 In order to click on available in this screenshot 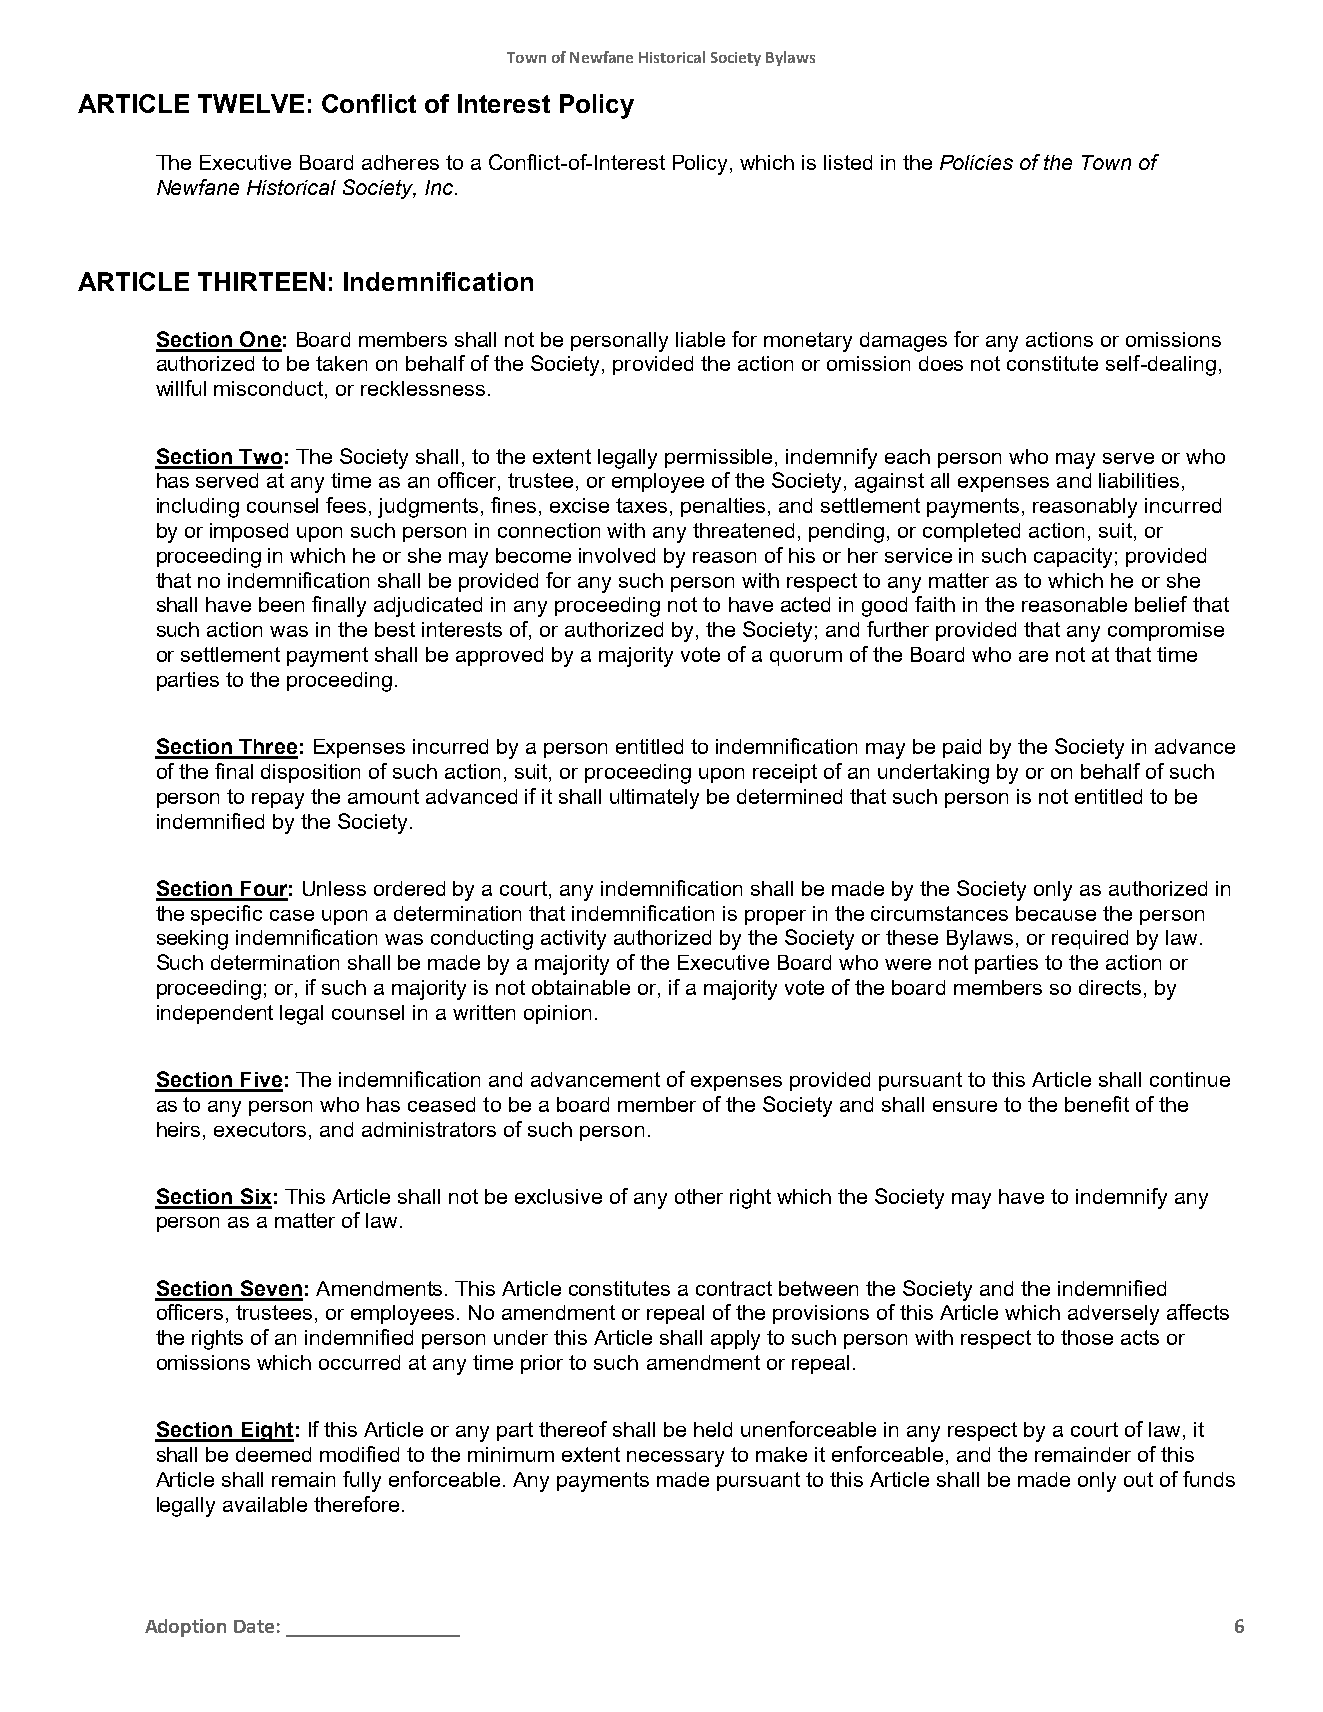, I will do `click(265, 1504)`.
